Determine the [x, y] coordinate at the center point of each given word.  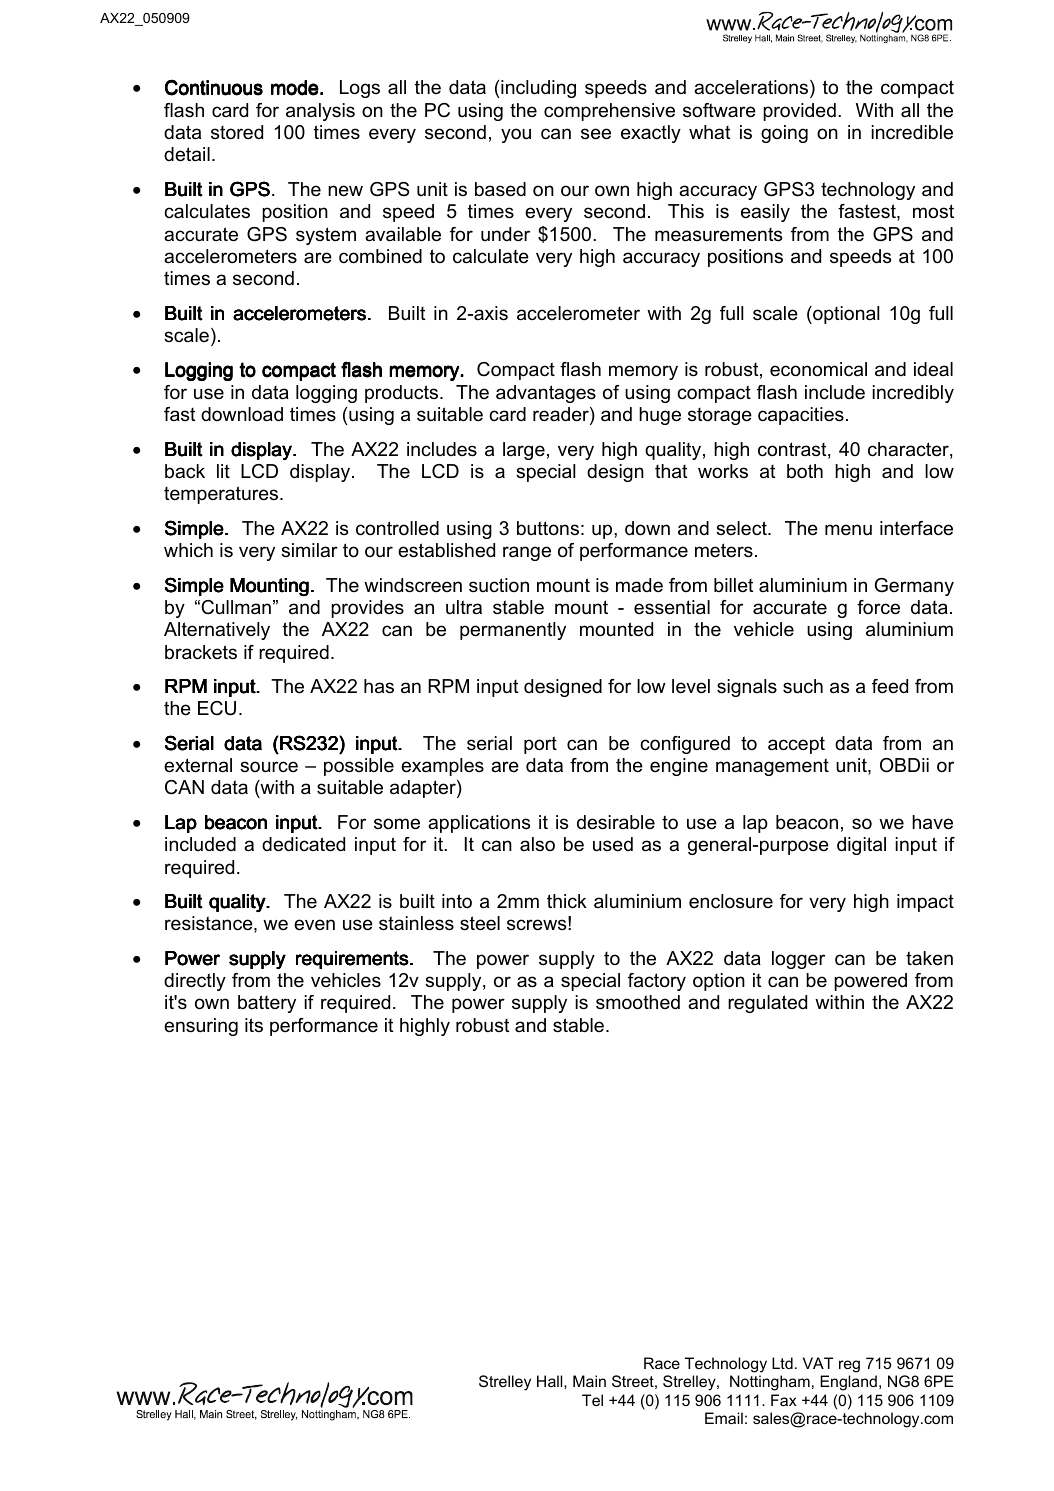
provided [799, 112]
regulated [767, 1004]
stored [237, 132]
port [540, 745]
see [596, 134]
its [254, 1025]
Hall [551, 1381]
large [524, 451]
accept [796, 745]
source [269, 767]
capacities [801, 416]
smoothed [638, 1002]
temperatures [222, 495]
